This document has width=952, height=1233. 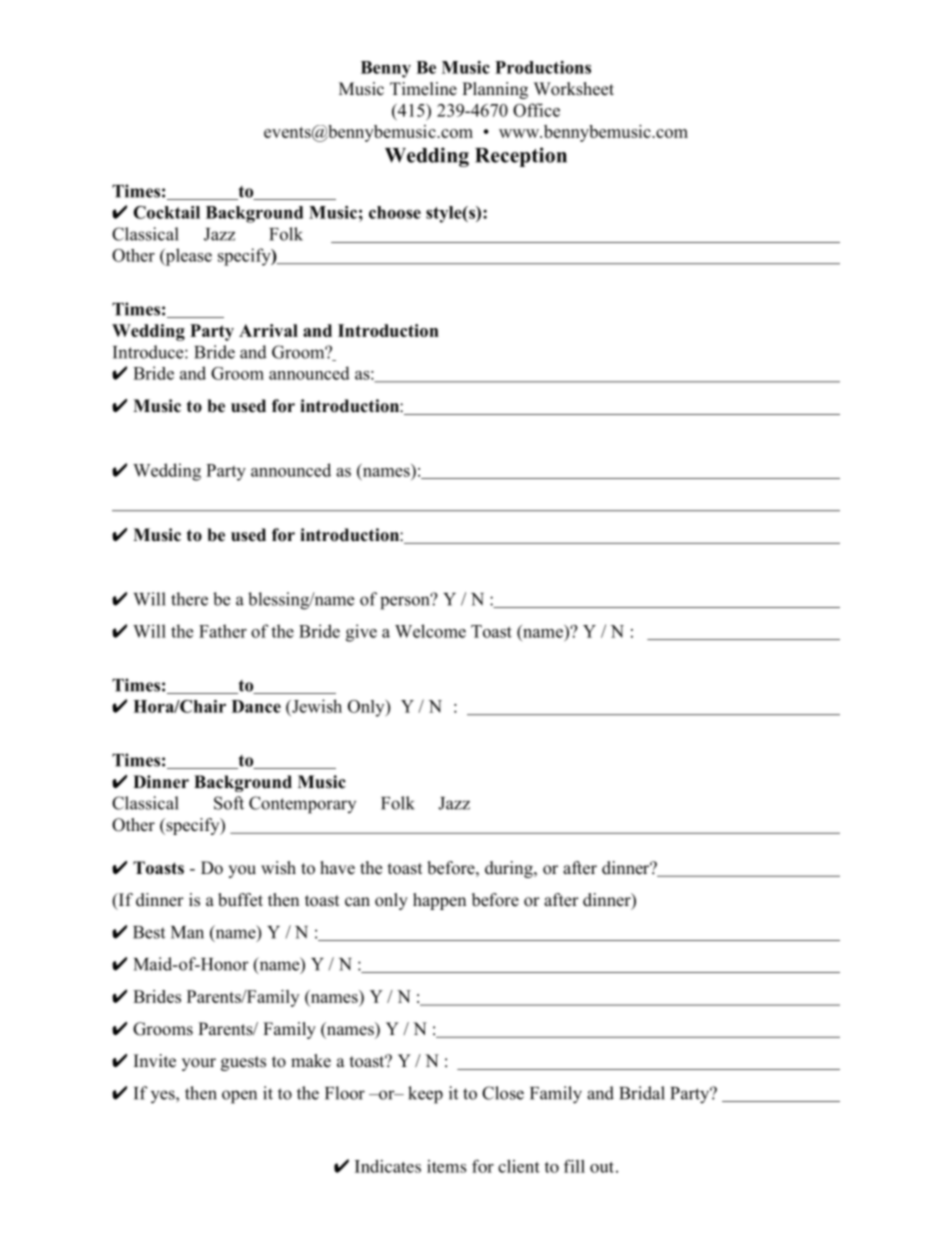 I want to click on buffet, so click(x=240, y=900).
